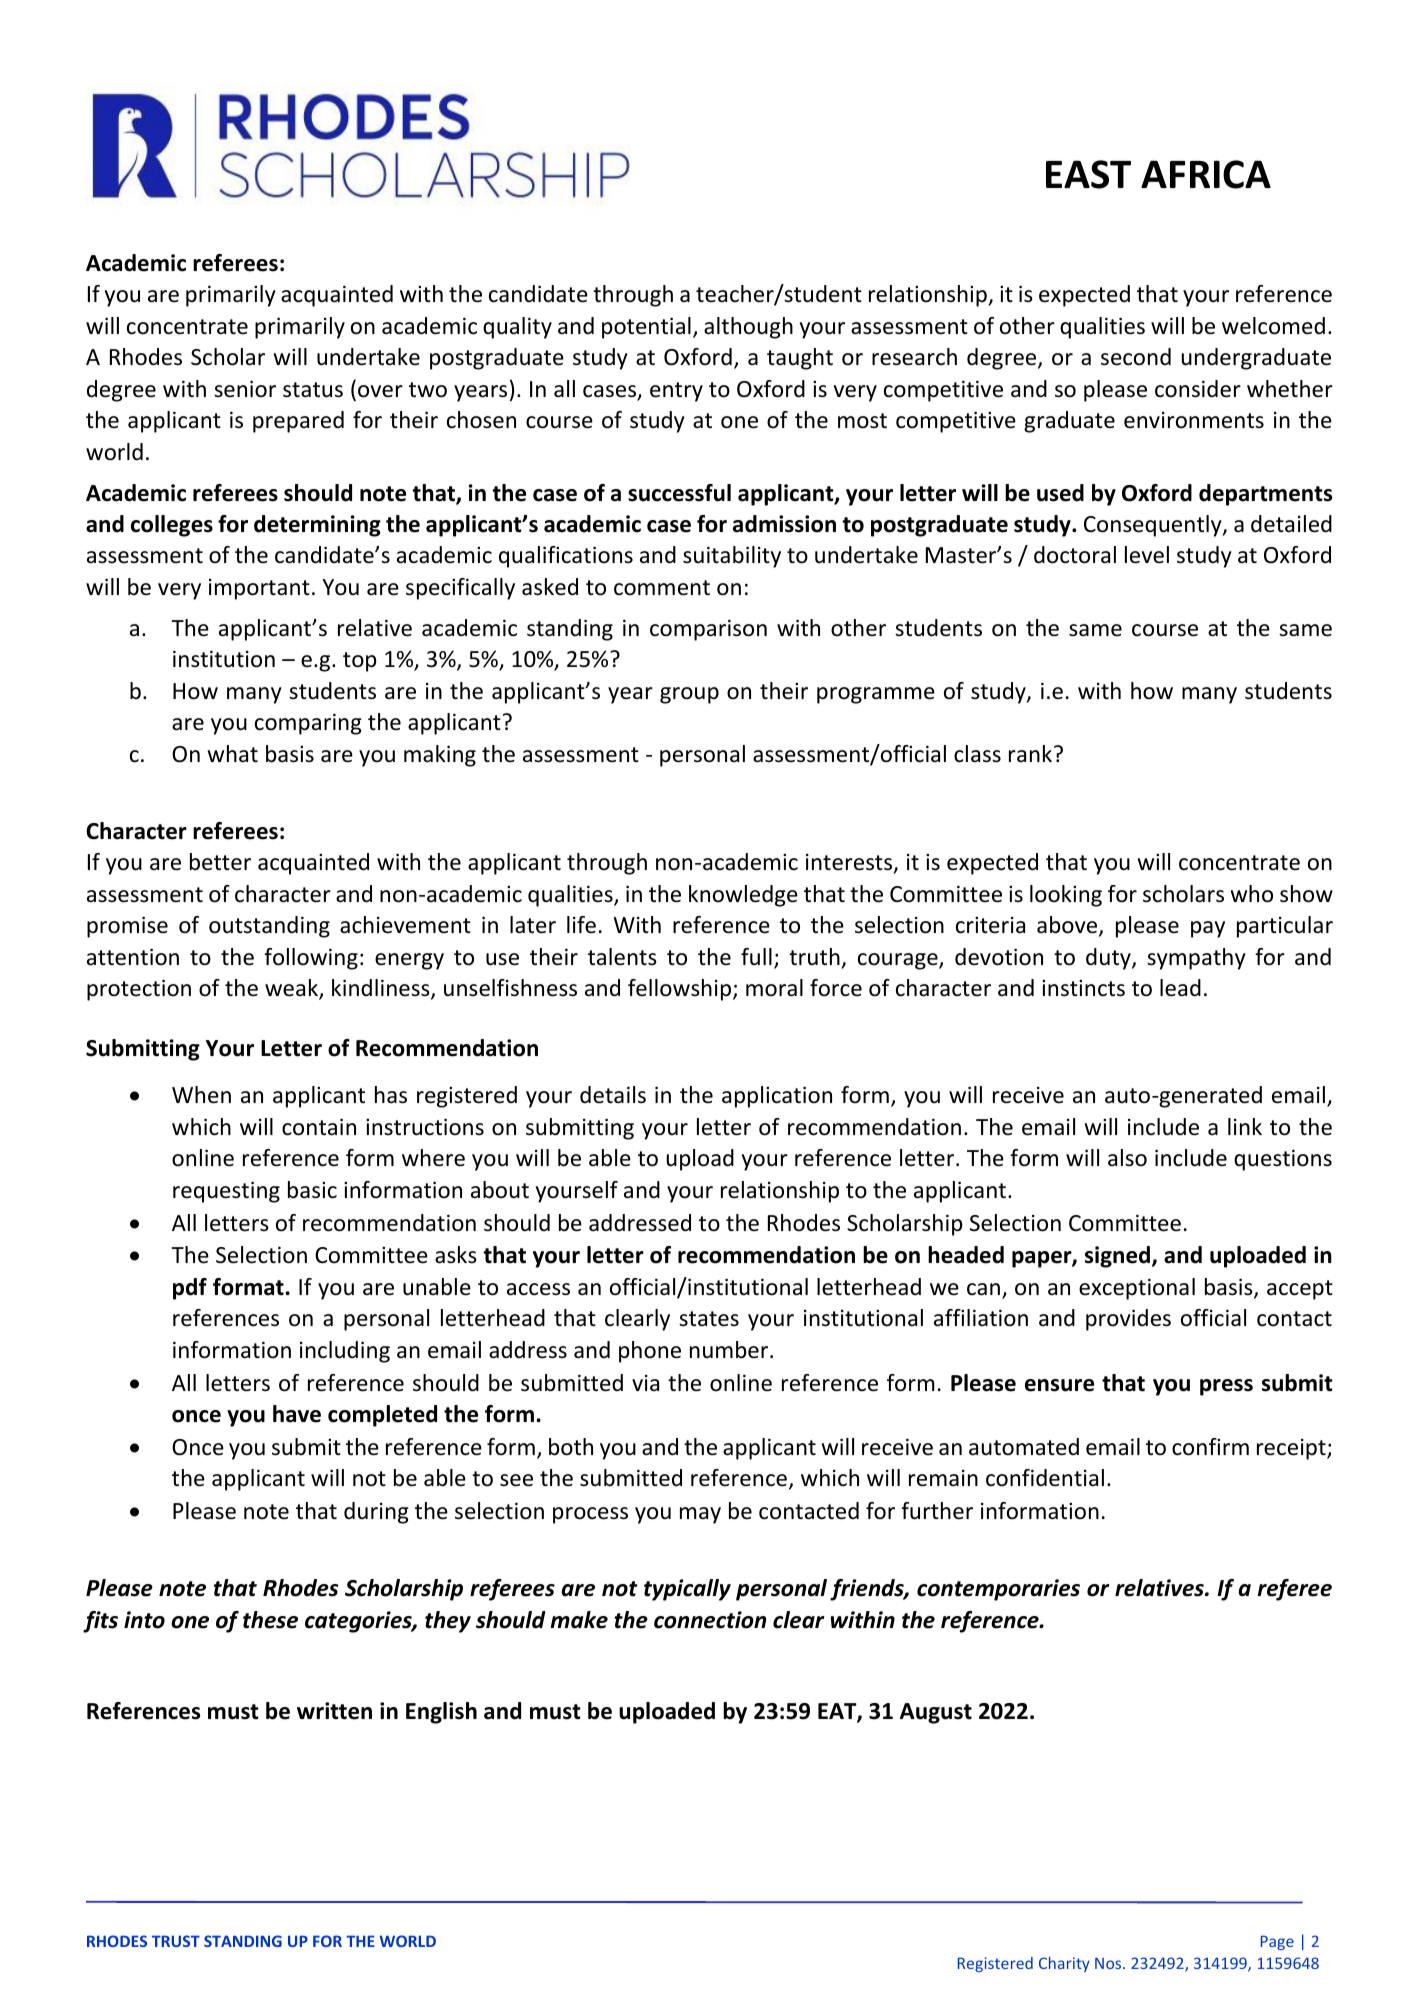  Describe the element at coordinates (1206, 174) in the screenshot. I see `AFRICA` at that location.
